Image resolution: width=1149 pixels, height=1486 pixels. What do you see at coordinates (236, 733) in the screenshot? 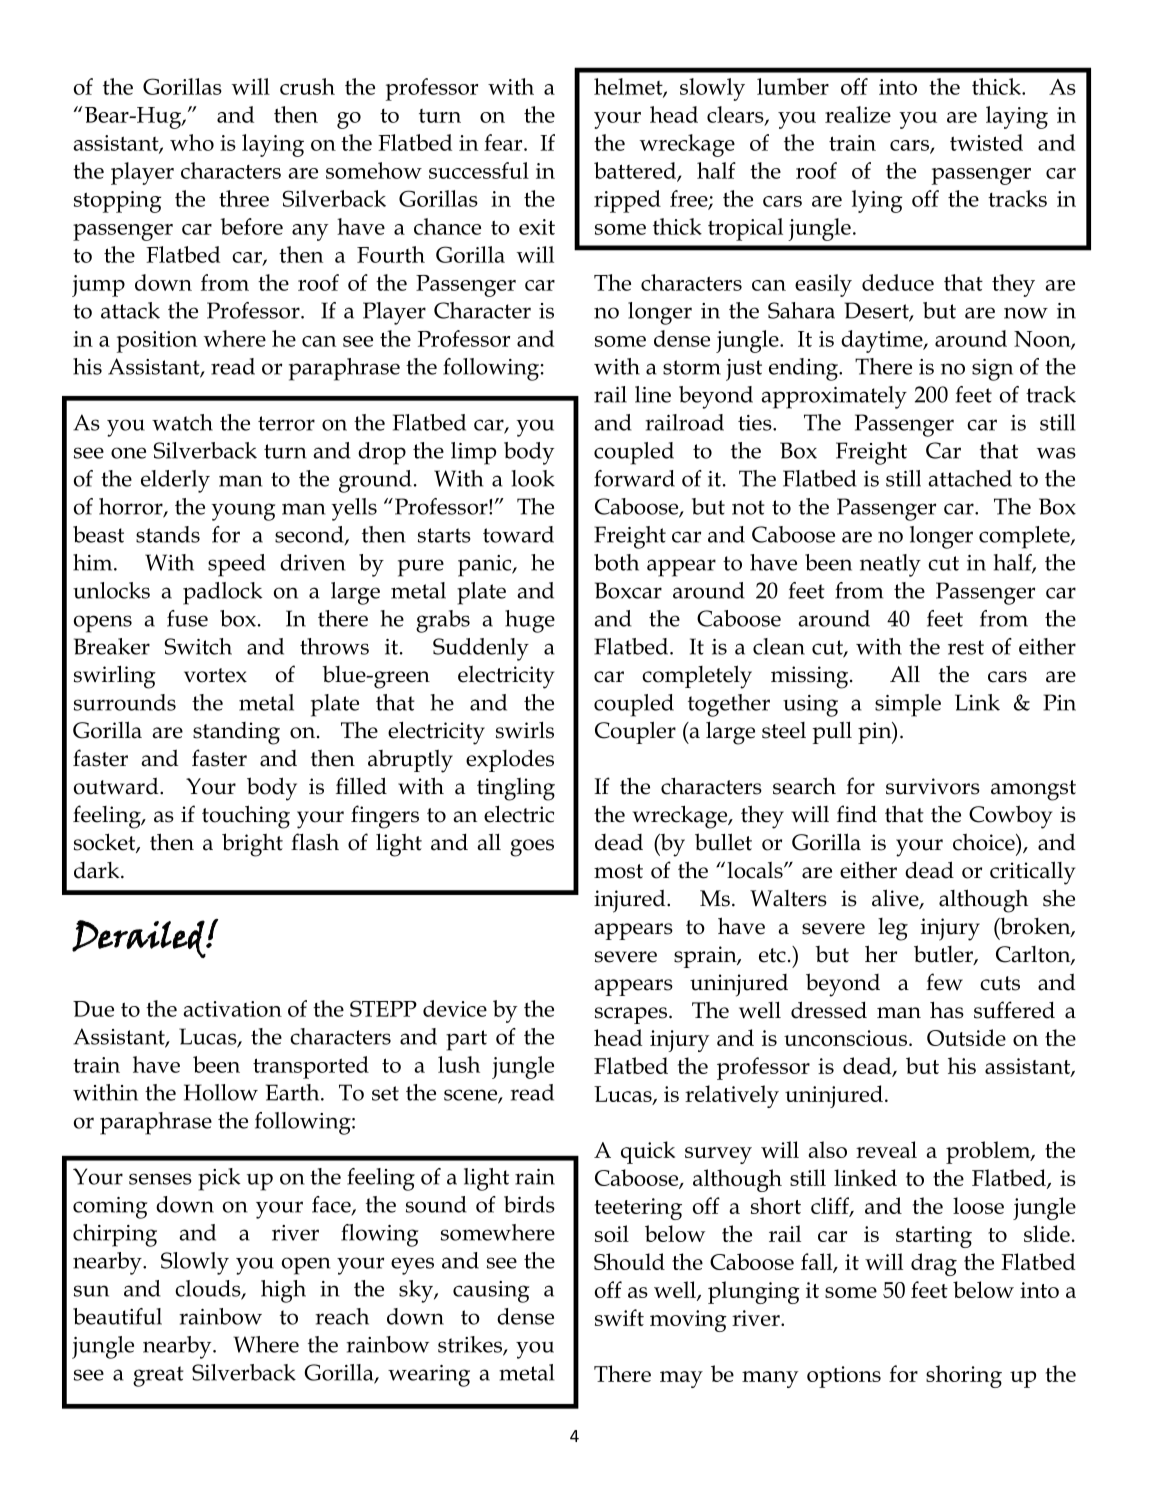
I see `standing` at bounding box center [236, 733].
